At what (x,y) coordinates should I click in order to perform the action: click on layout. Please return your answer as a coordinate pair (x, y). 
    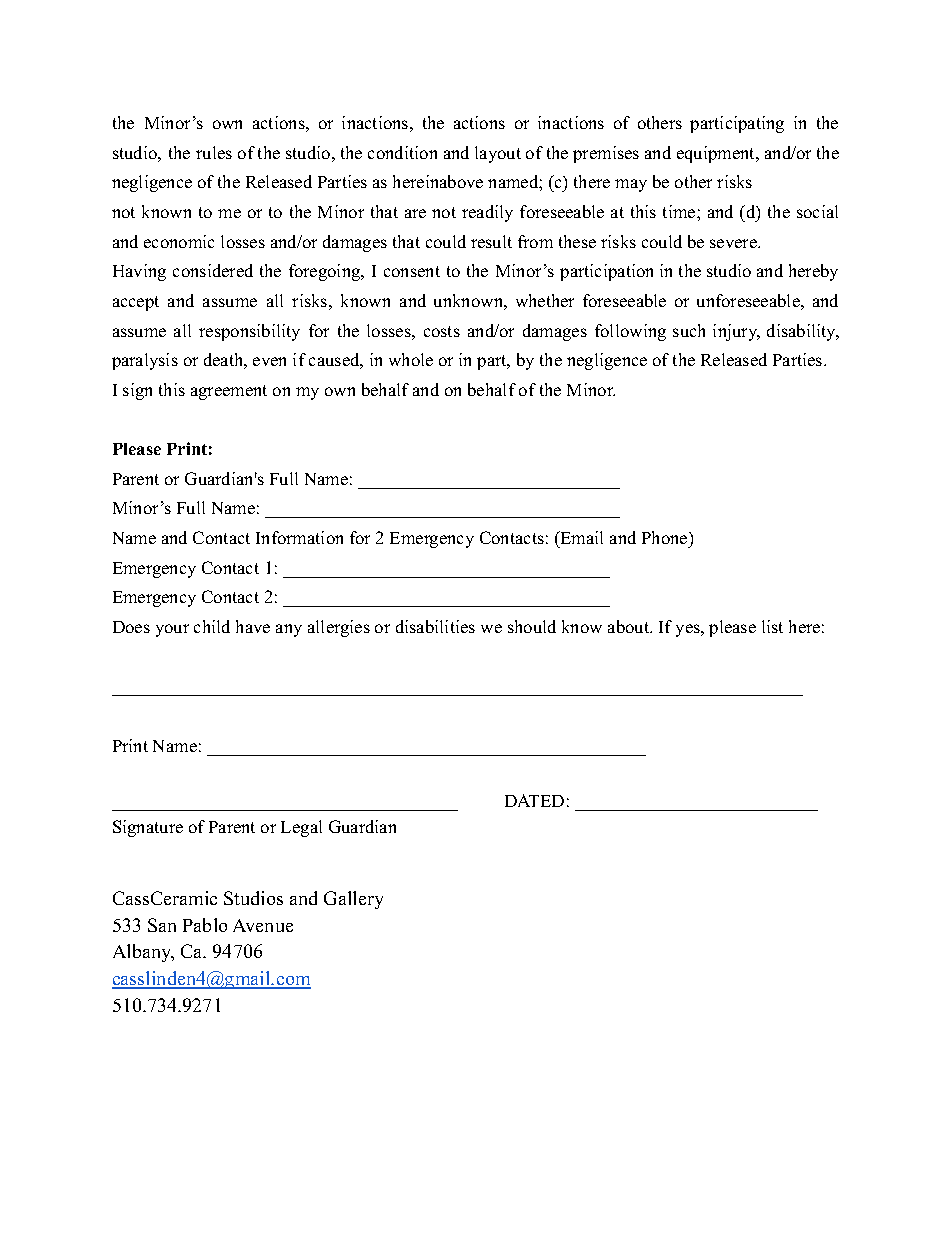
    Looking at the image, I should click on (498, 154).
